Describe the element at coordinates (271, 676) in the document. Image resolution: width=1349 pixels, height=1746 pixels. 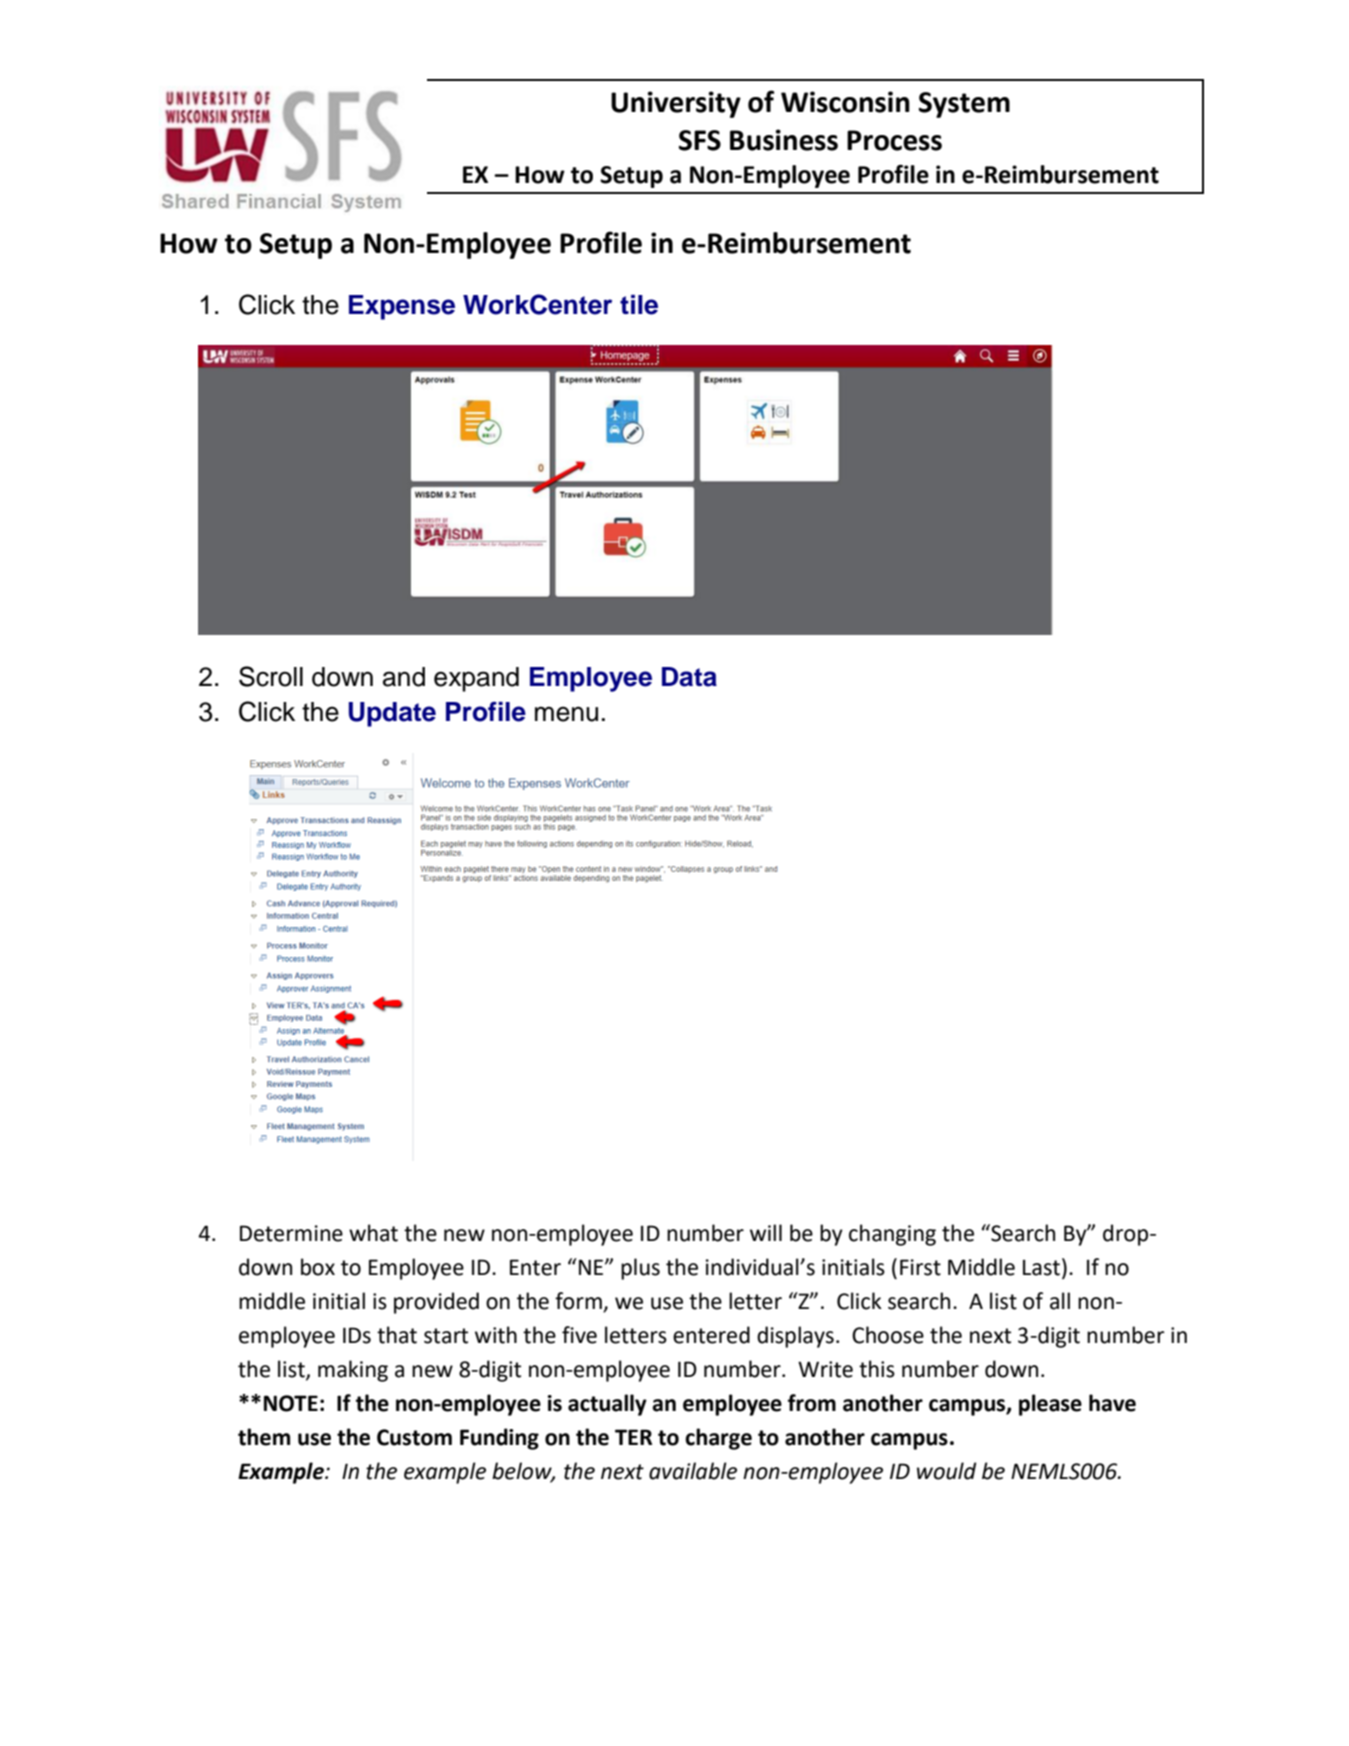
I see `Scroll` at that location.
